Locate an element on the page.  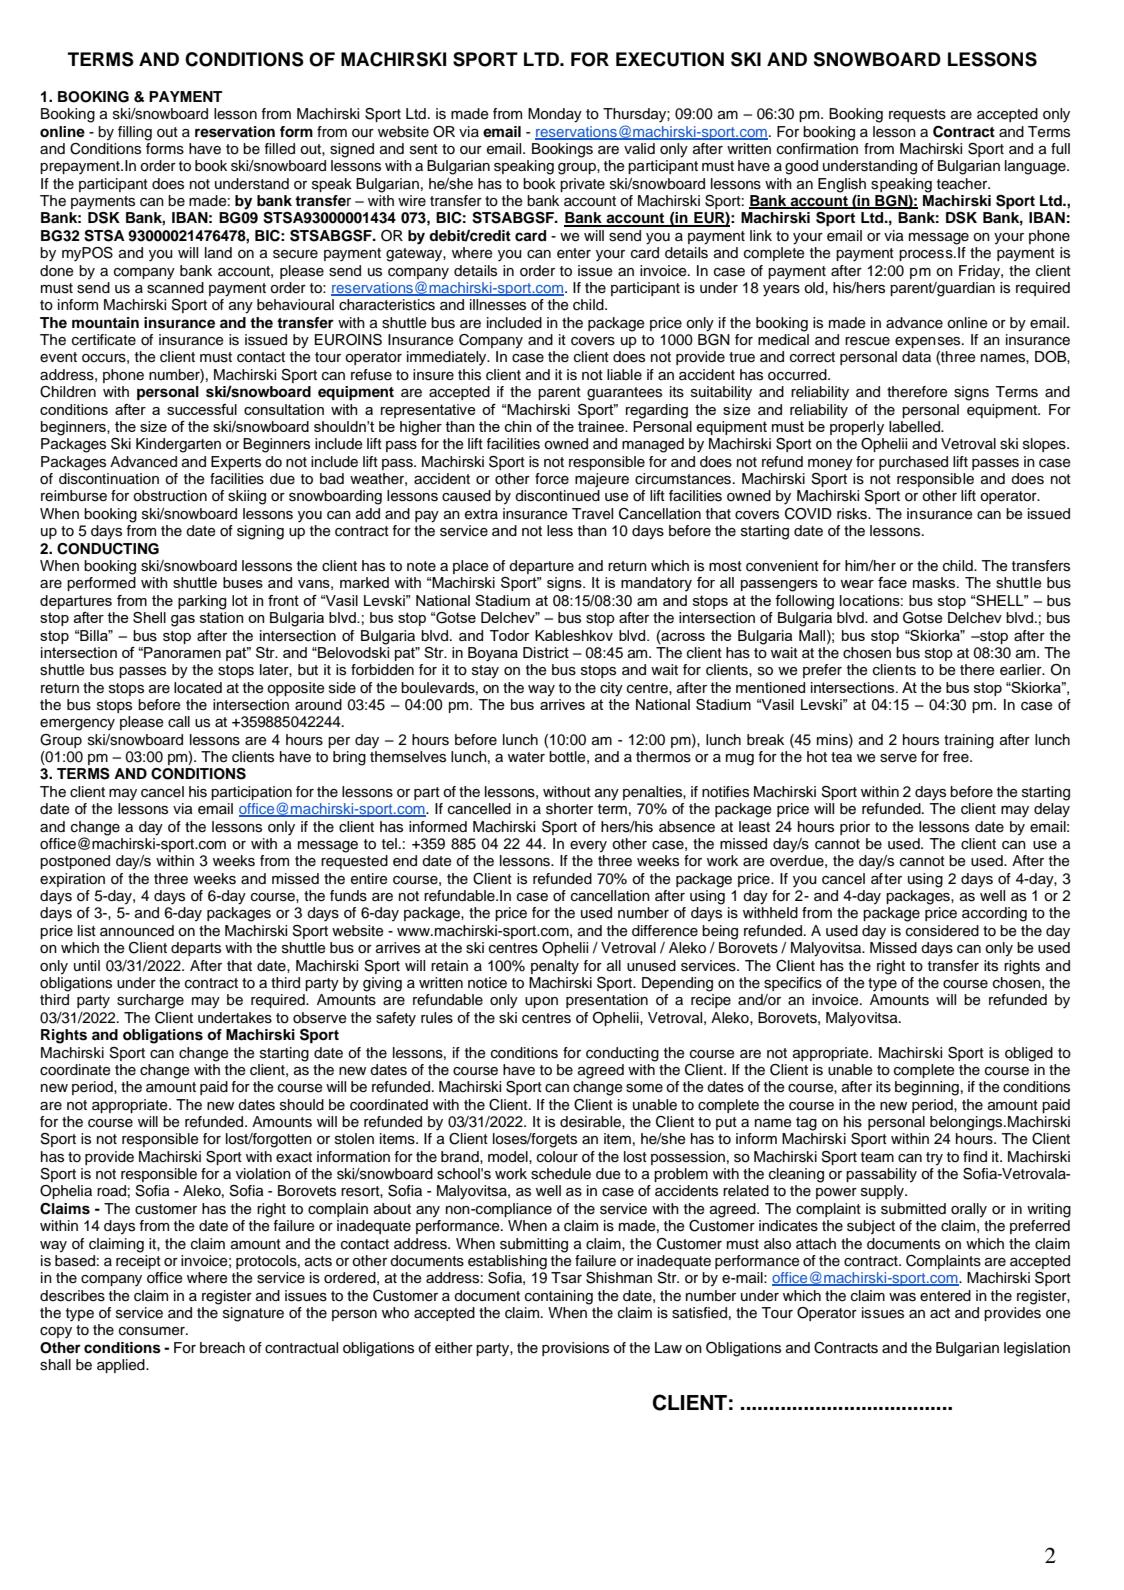
breach is located at coordinates (222, 1348).
